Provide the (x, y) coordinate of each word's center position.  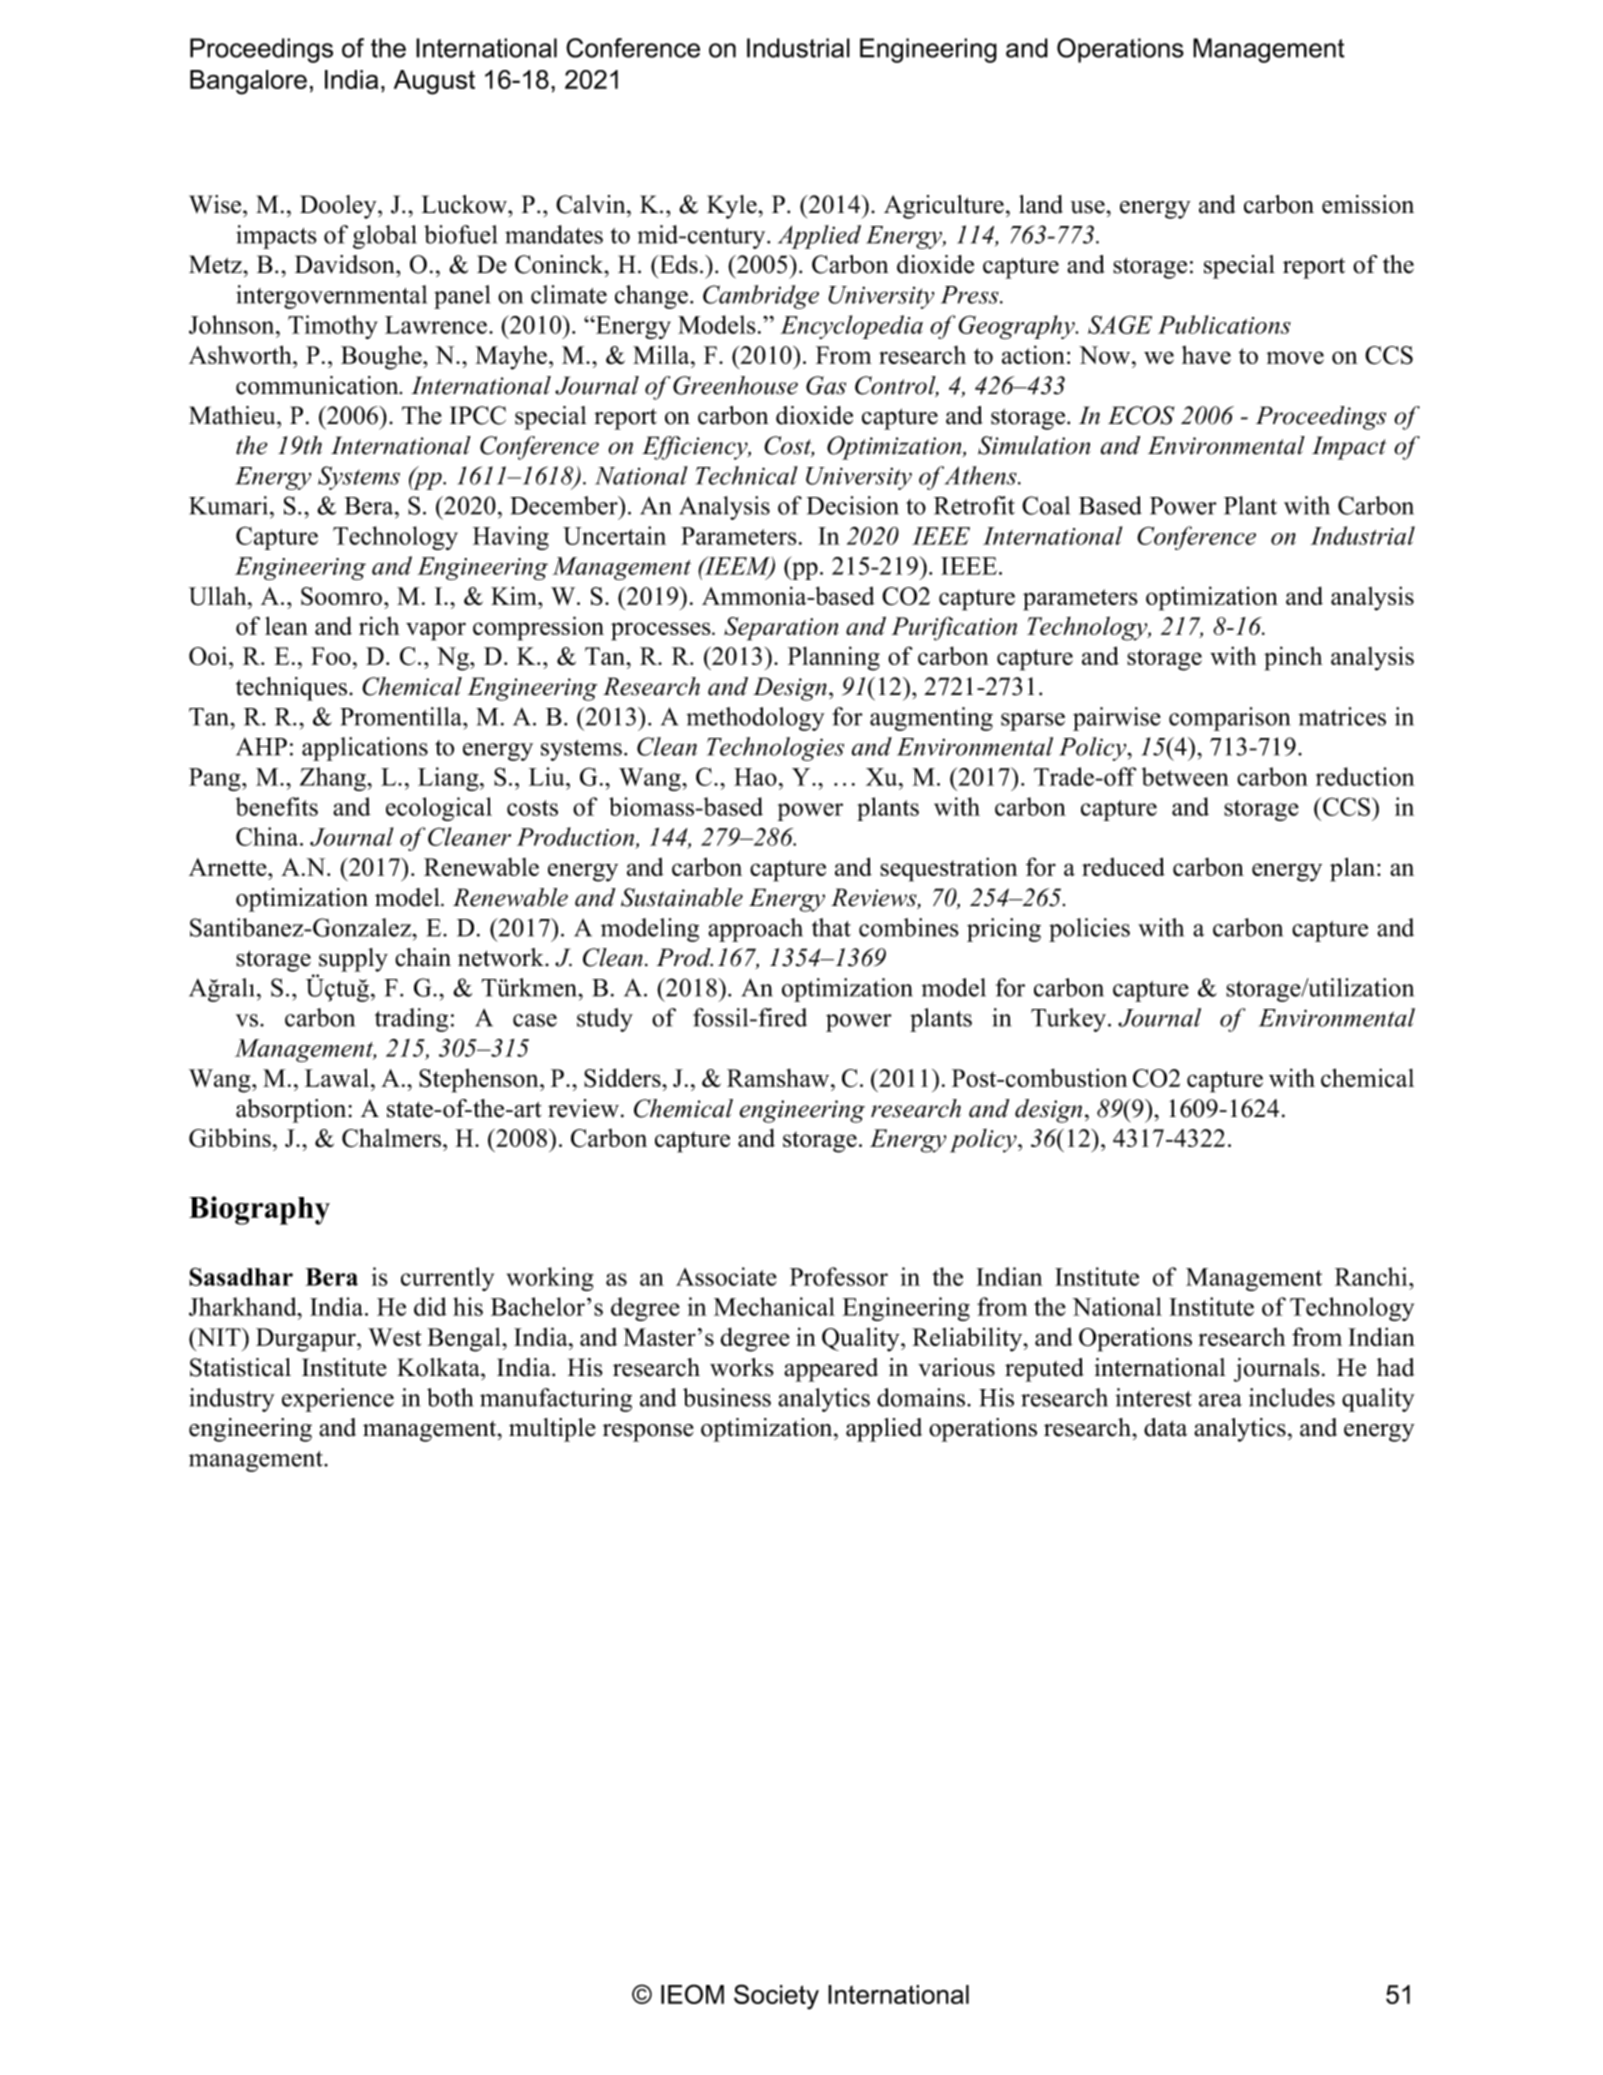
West (395, 1337)
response (648, 1433)
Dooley (339, 207)
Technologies (775, 749)
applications (365, 749)
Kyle (732, 207)
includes (1292, 1397)
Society (776, 1997)
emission (1368, 204)
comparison (1229, 719)
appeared (831, 1370)
